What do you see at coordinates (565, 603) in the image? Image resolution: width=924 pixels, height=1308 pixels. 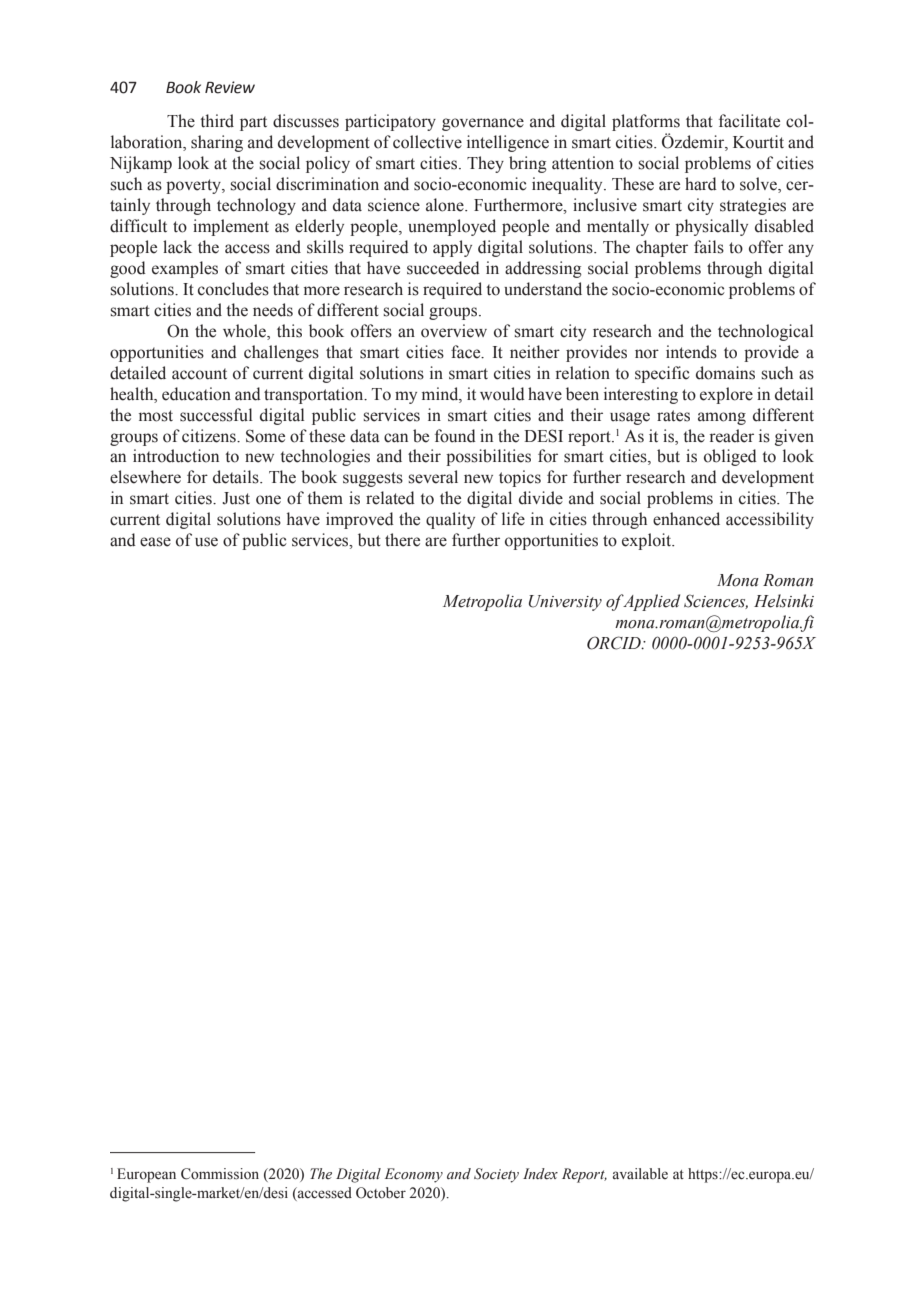 I see `University` at bounding box center [565, 603].
